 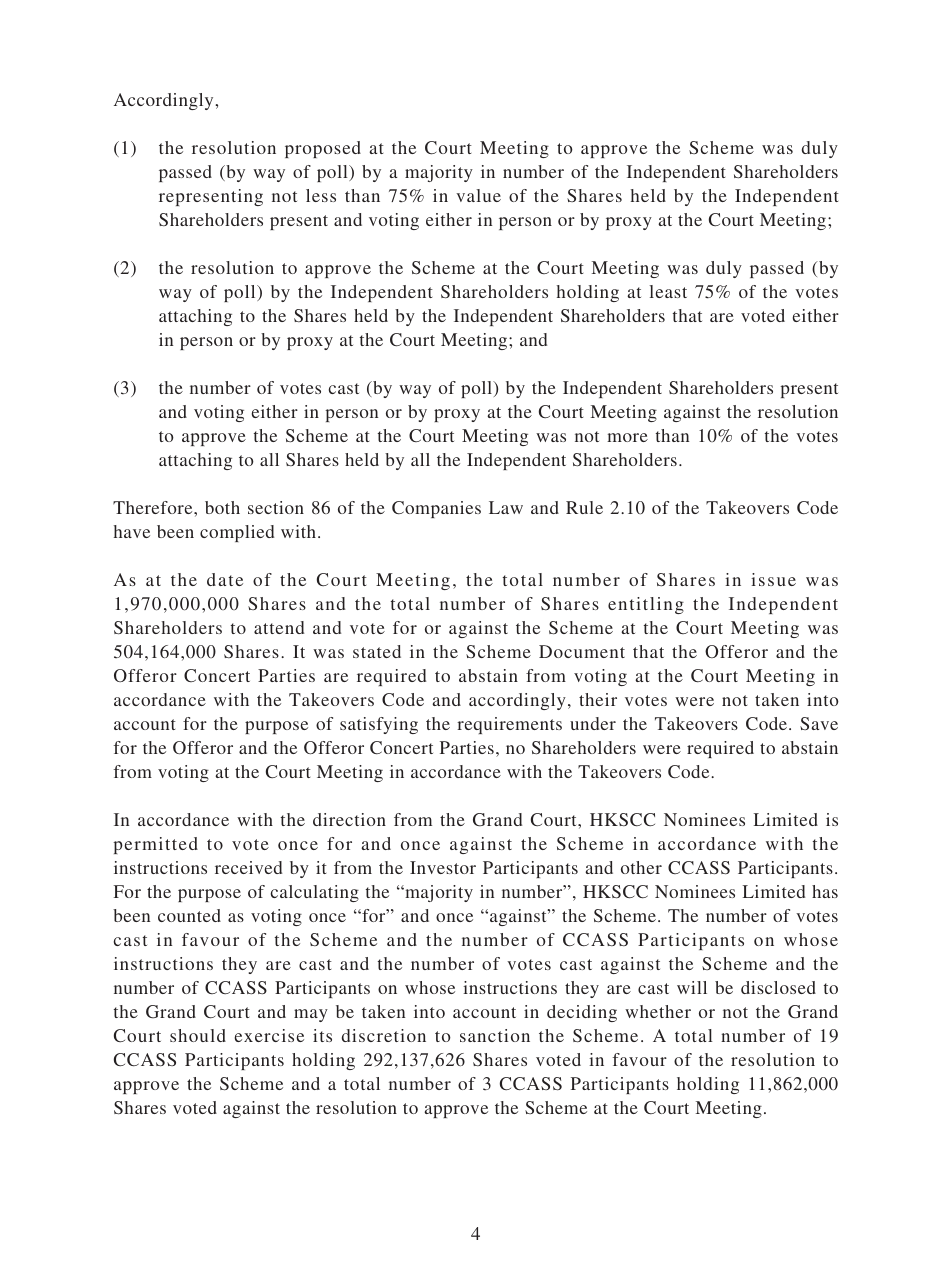 I want to click on issue, so click(x=773, y=579).
